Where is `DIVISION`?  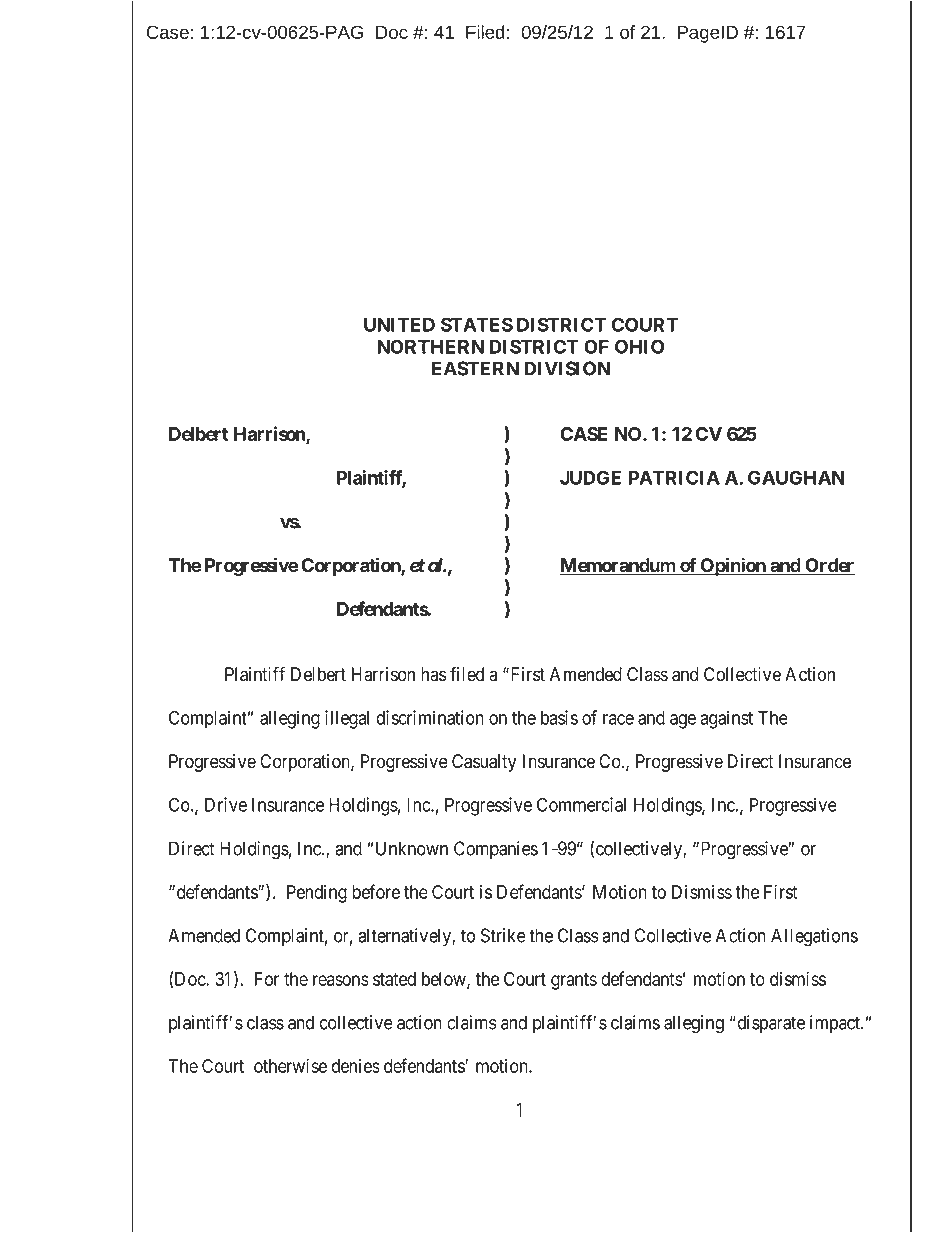 DIVISION is located at coordinates (567, 368).
